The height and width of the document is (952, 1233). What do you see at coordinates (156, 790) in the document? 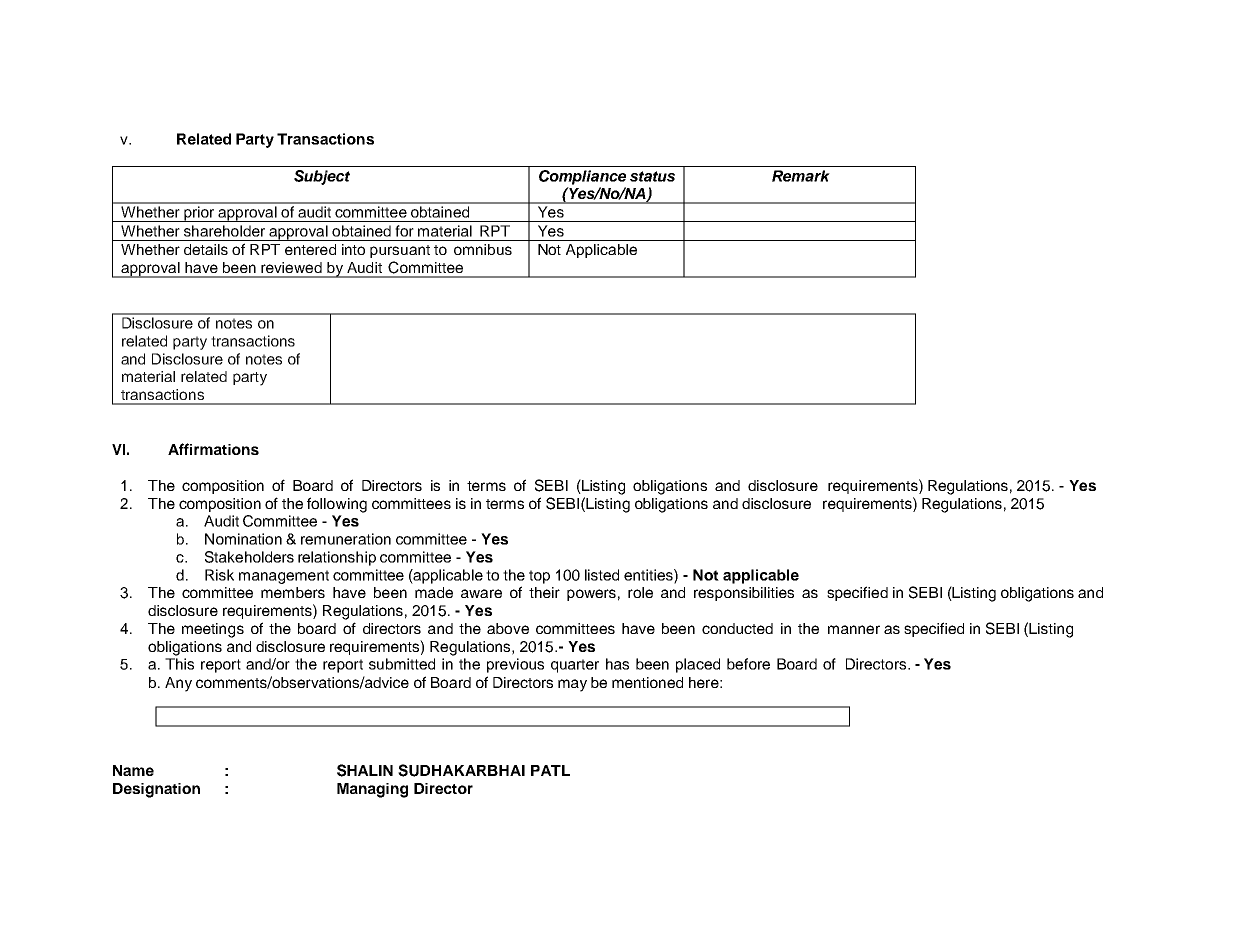
I see `Designation` at bounding box center [156, 790].
